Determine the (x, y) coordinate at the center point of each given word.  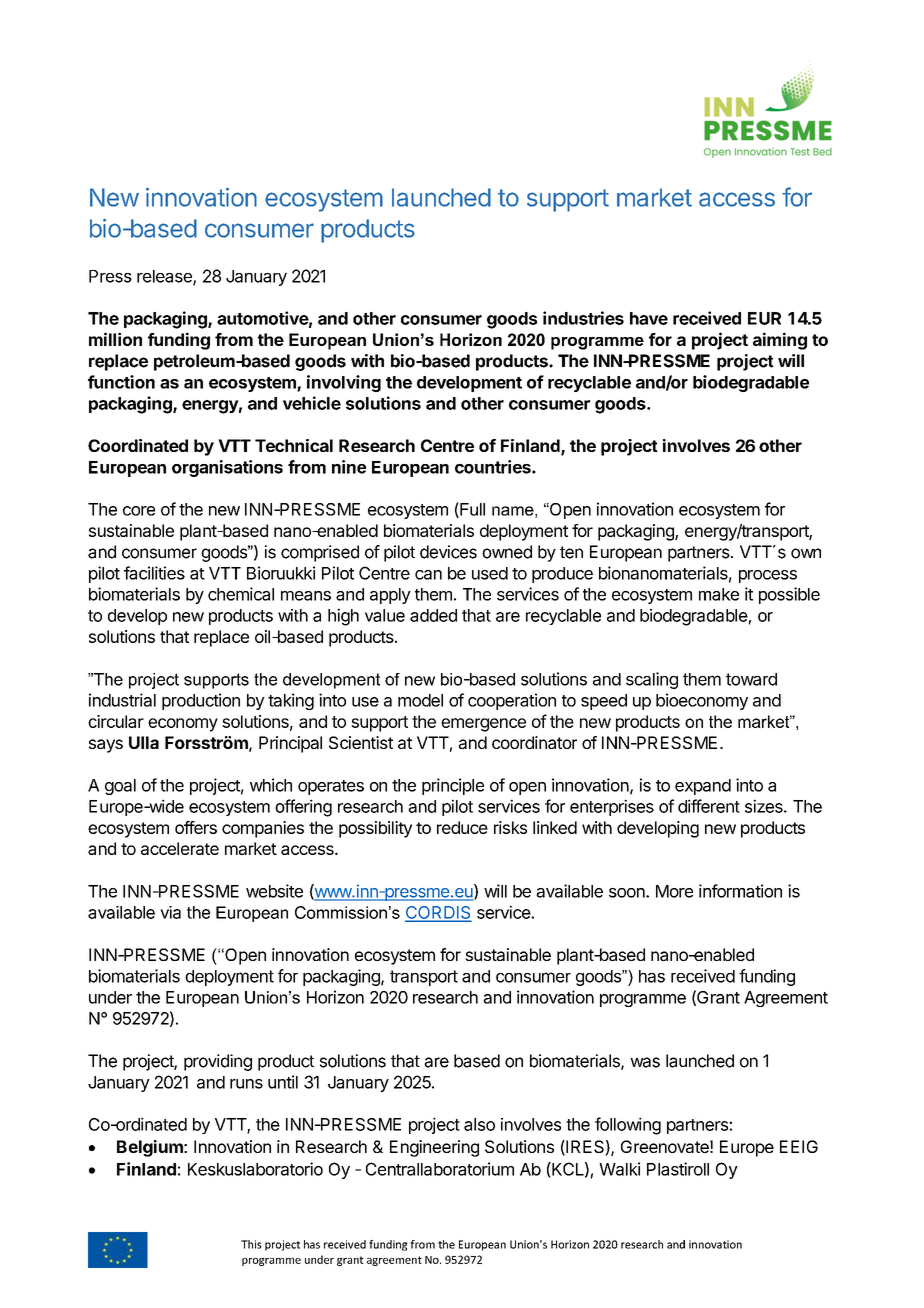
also (479, 1124)
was (645, 1062)
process (768, 576)
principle (453, 786)
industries (583, 318)
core (139, 511)
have (649, 318)
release (165, 277)
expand (703, 787)
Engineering (434, 1148)
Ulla (144, 742)
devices (448, 552)
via (170, 912)
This (251, 1244)
